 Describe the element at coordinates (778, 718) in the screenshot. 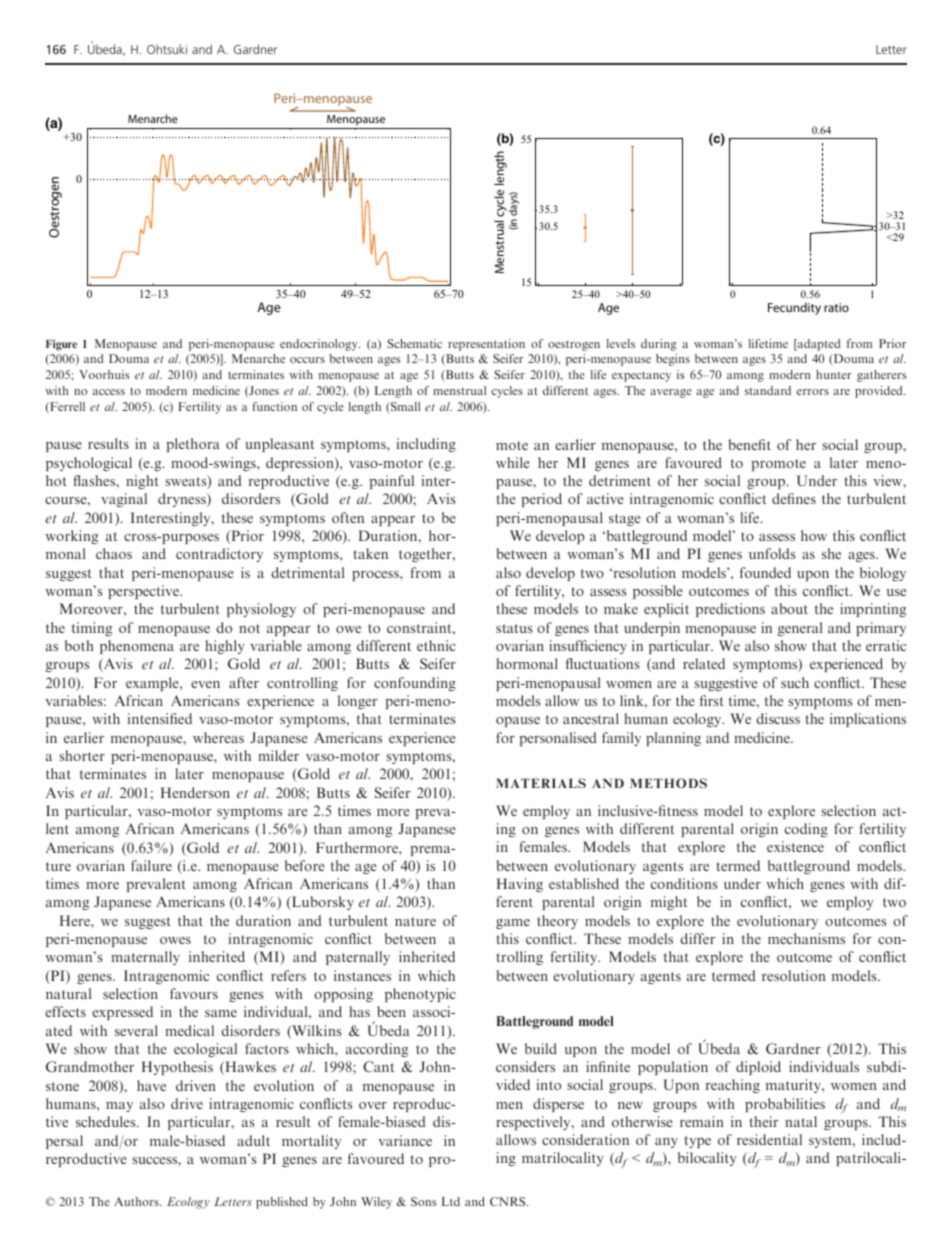

I see `discuss` at that location.
